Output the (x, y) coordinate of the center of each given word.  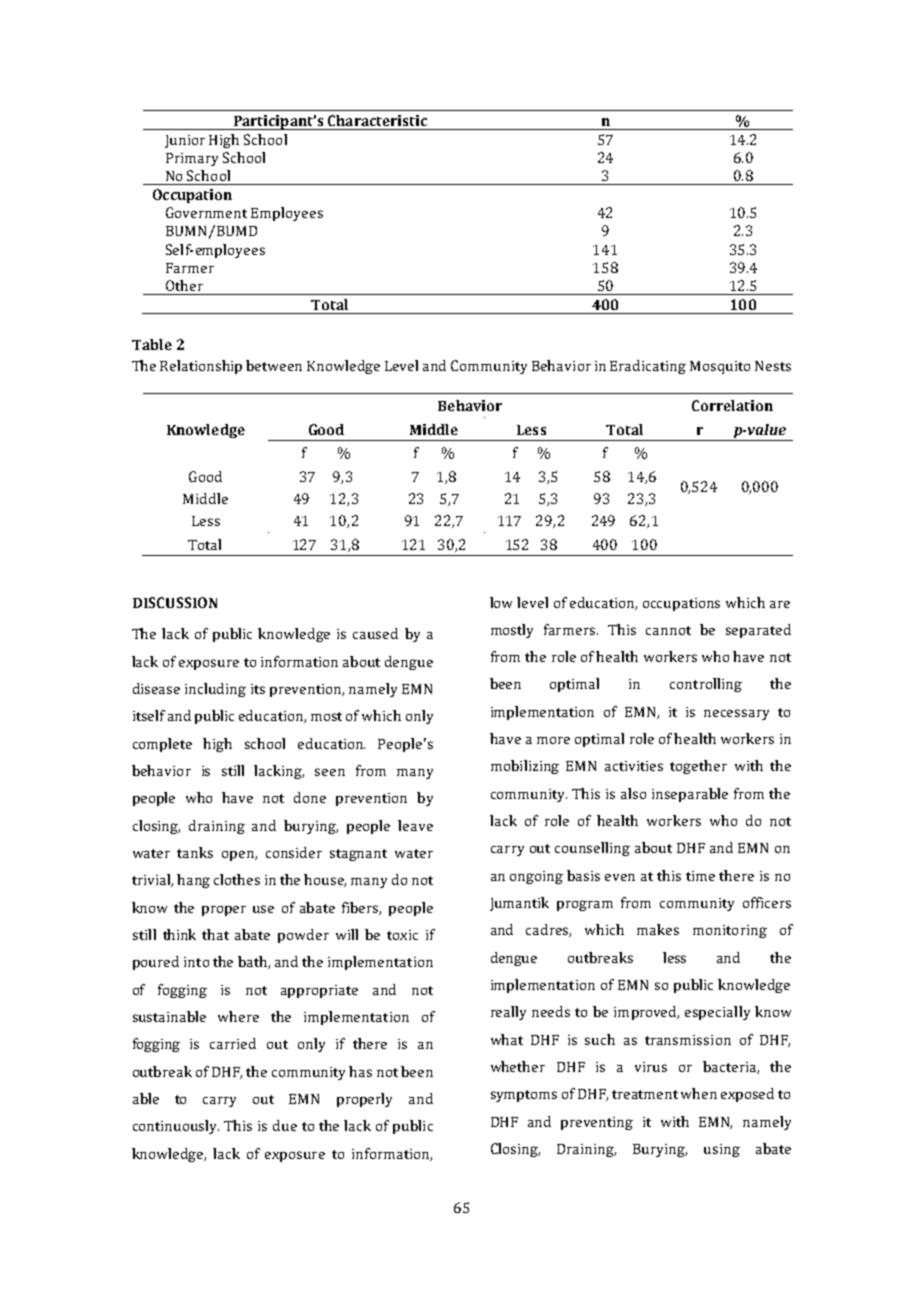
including (215, 690)
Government (206, 212)
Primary (192, 159)
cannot (668, 630)
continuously (176, 1127)
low (501, 602)
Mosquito (720, 367)
